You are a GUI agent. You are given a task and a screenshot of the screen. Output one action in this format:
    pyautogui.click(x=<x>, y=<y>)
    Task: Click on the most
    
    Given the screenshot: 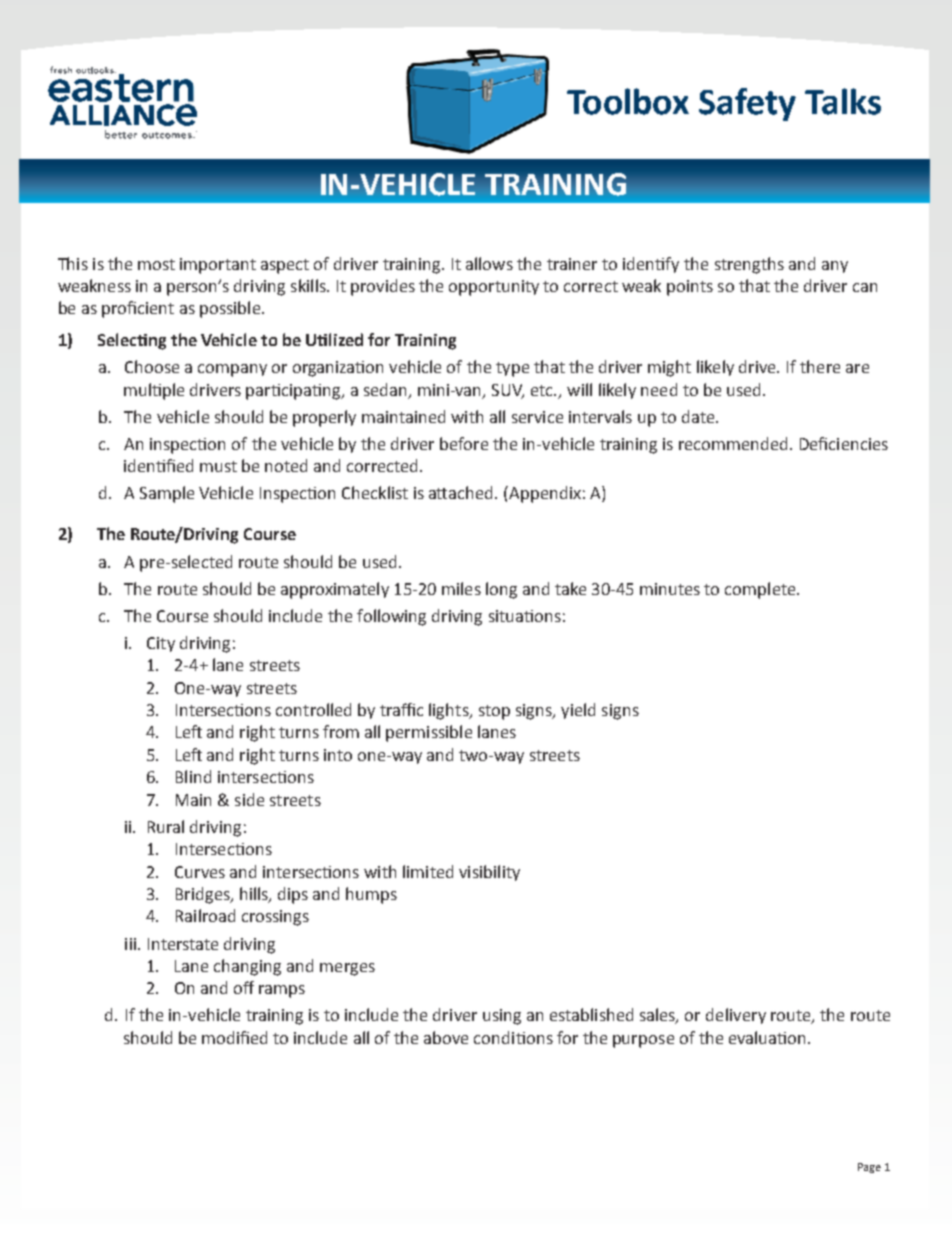 What is the action you would take?
    pyautogui.click(x=156, y=264)
